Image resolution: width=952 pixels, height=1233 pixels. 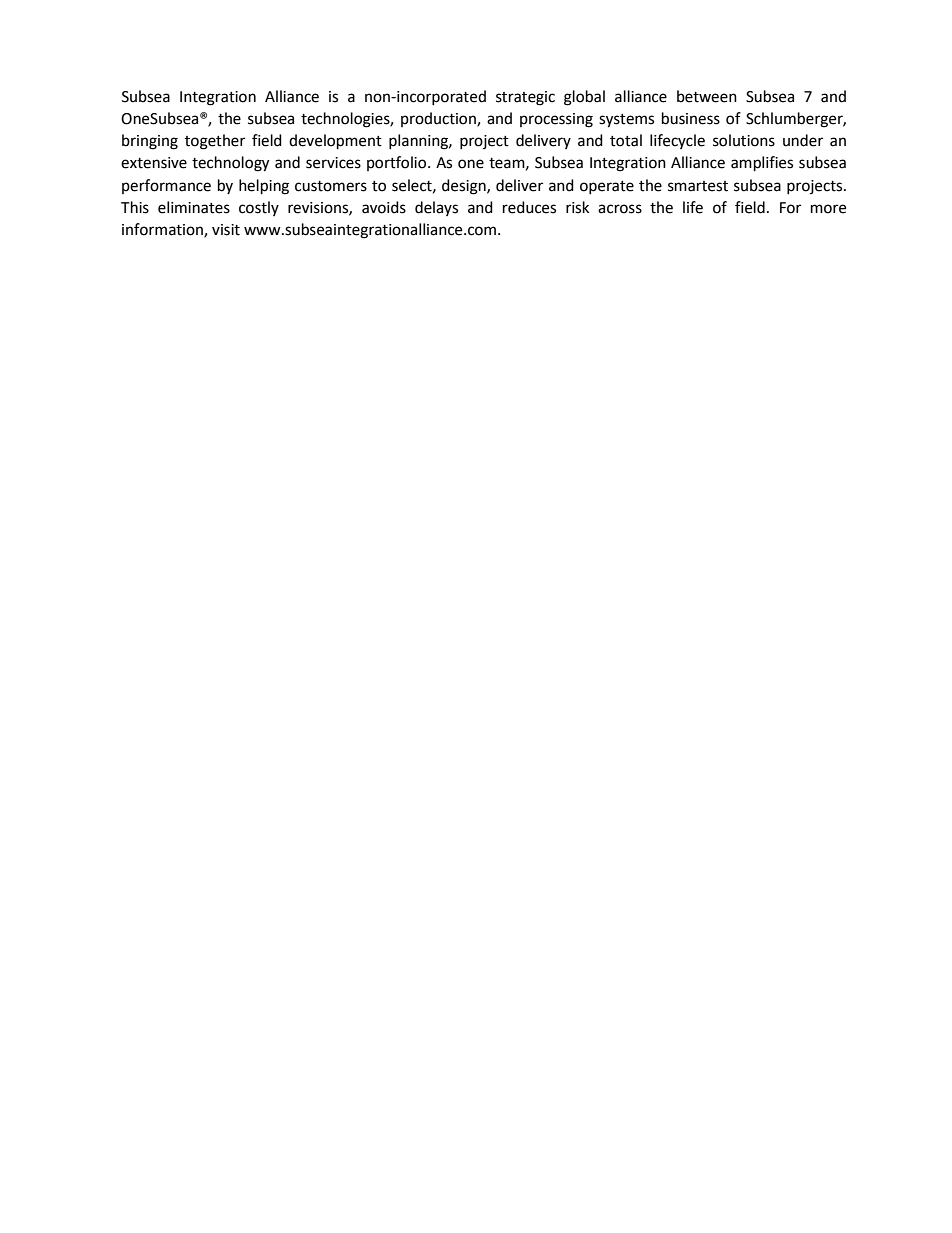 What do you see at coordinates (226, 230) in the image?
I see `visit` at bounding box center [226, 230].
